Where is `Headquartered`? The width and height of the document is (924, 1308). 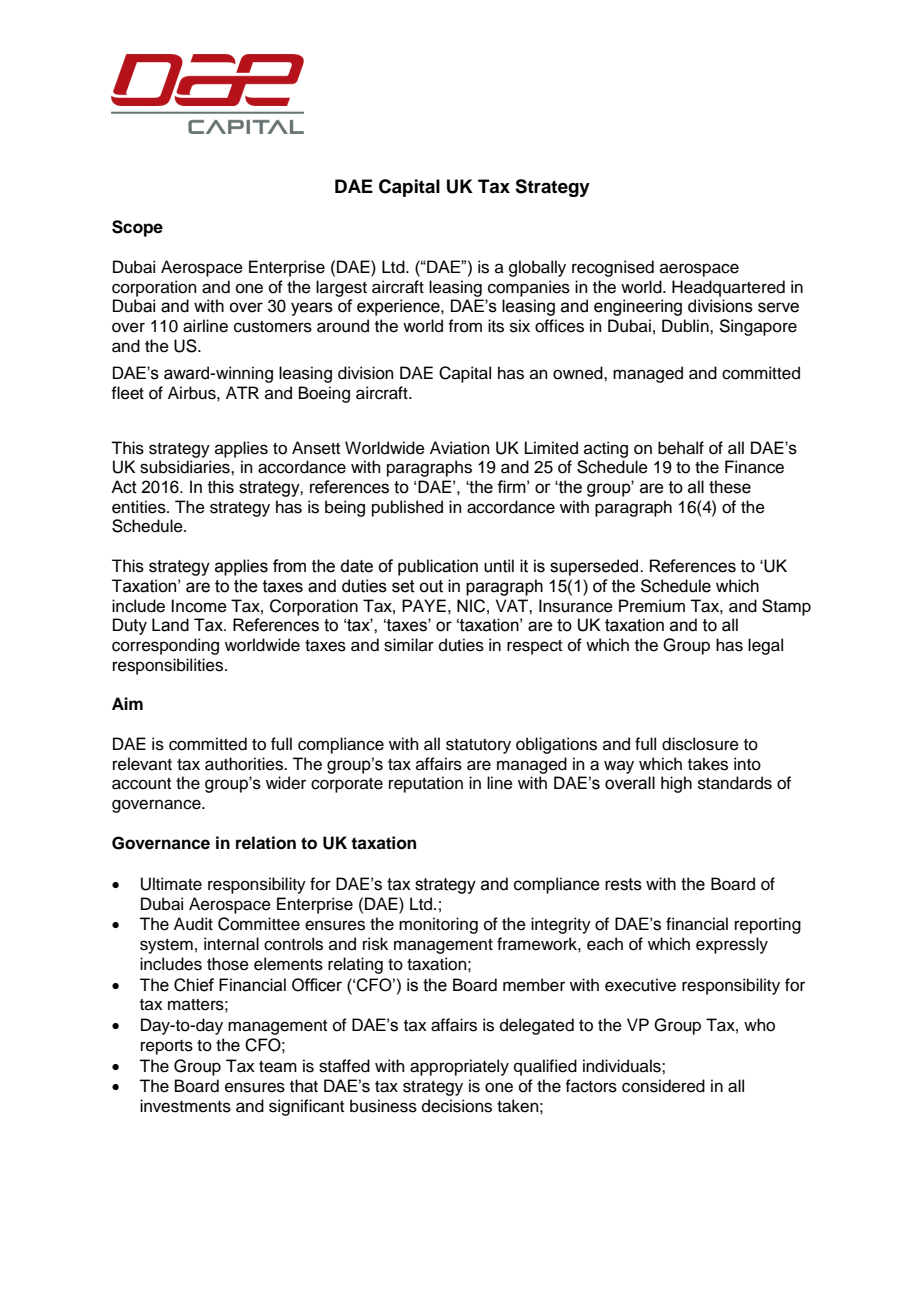 Headquartered is located at coordinates (728, 288).
